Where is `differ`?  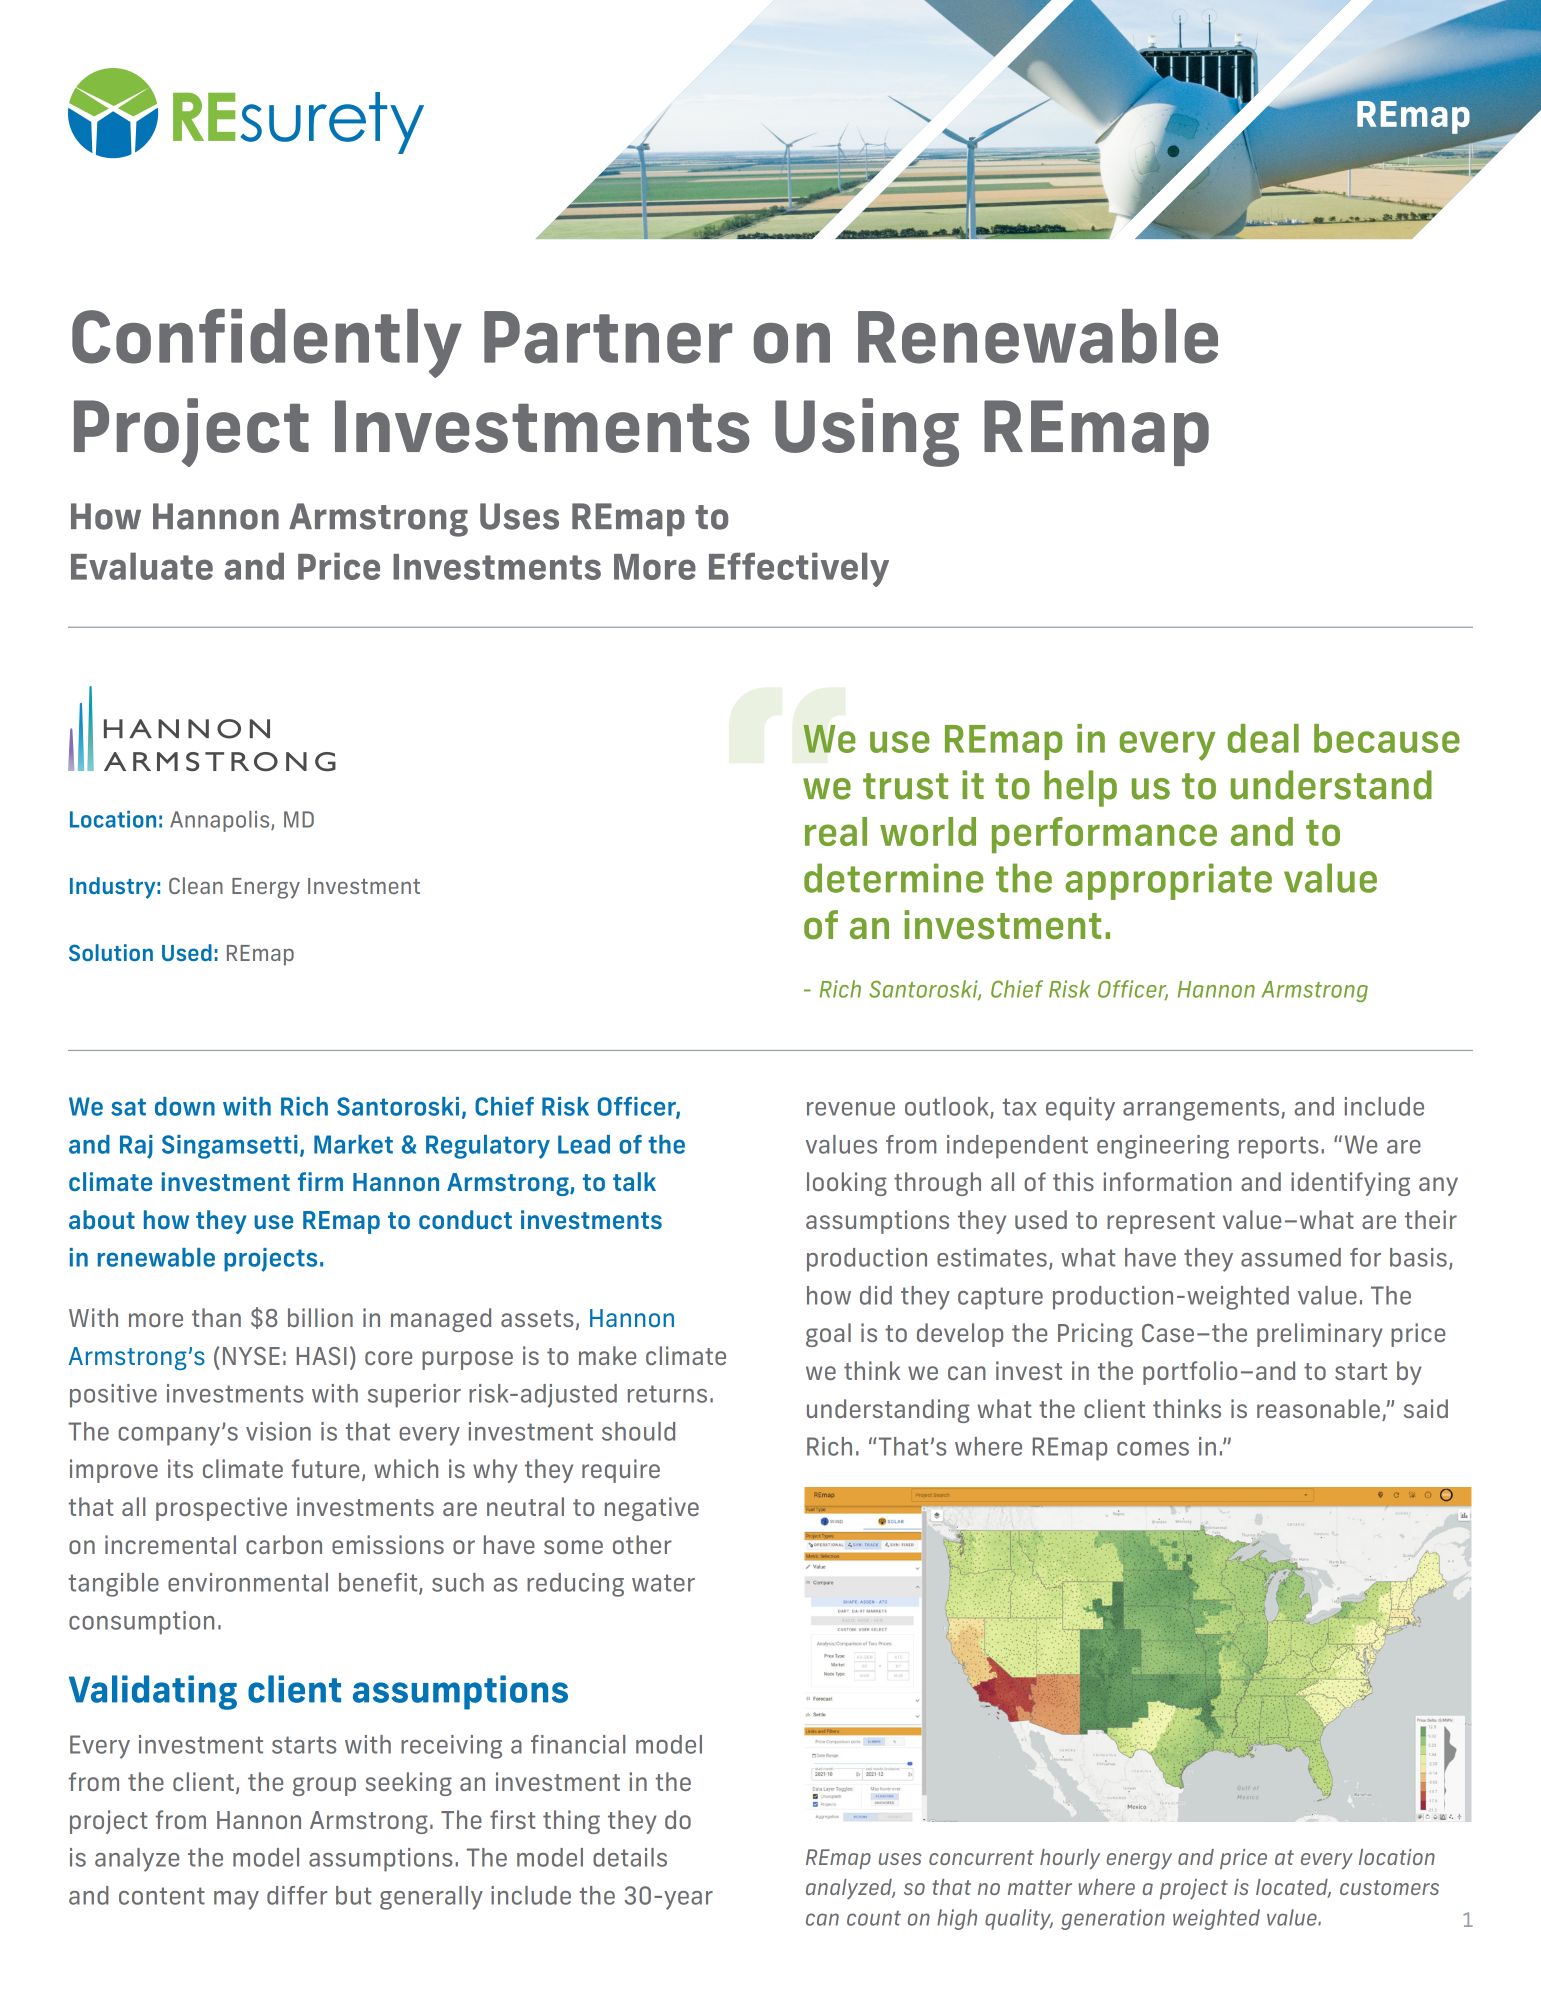 differ is located at coordinates (297, 1895).
